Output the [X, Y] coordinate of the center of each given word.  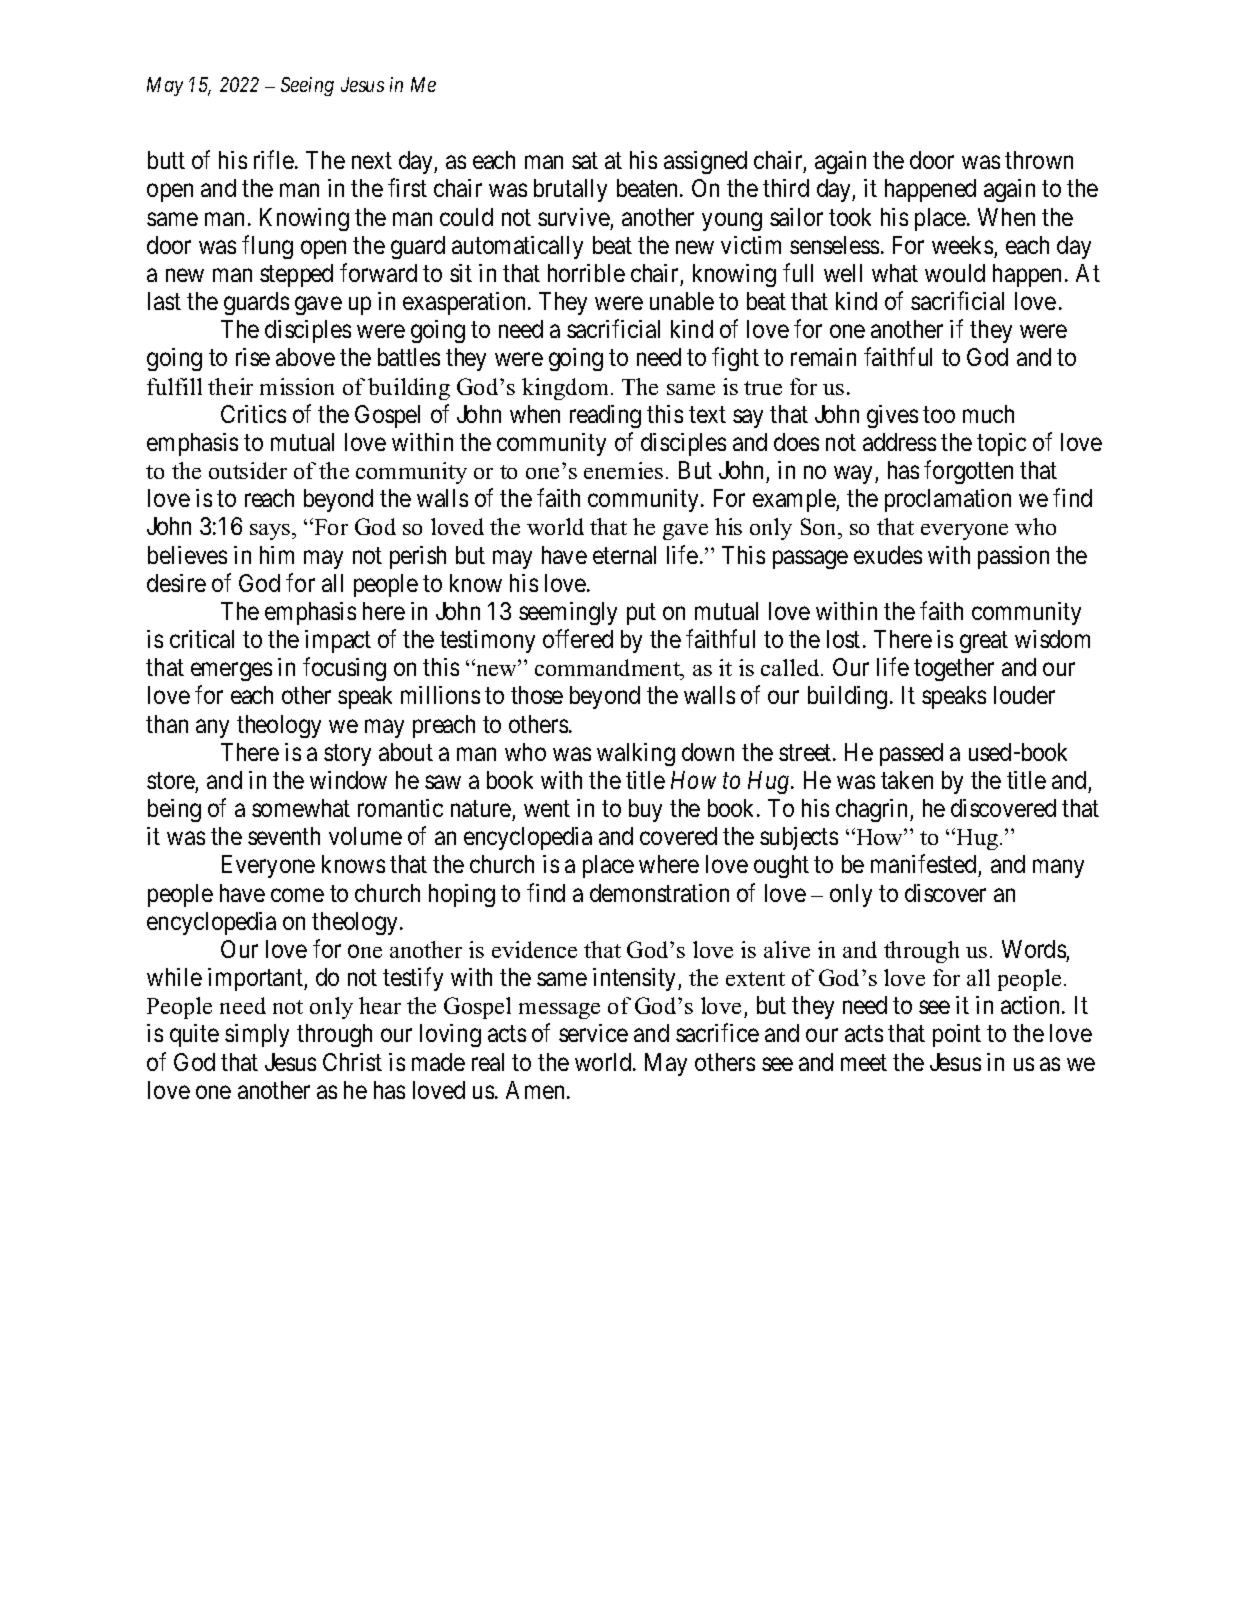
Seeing [307, 86]
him [277, 555]
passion [1013, 557]
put [641, 614]
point [957, 1035]
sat [585, 161]
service [593, 1033]
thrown [1039, 160]
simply [257, 1035]
